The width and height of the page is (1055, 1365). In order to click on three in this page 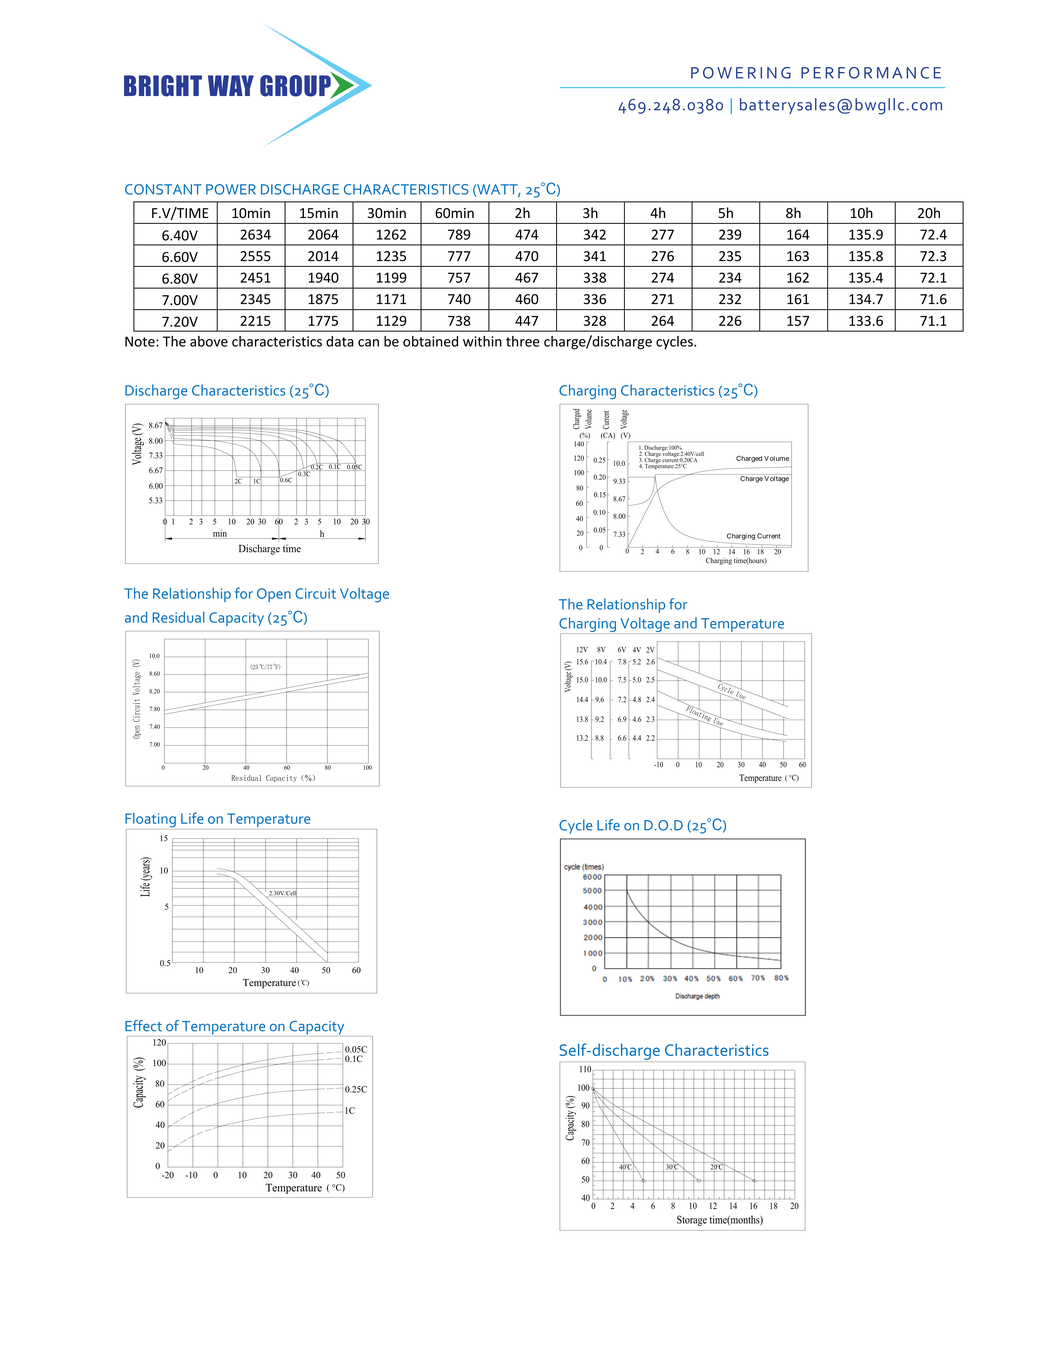, I will do `click(523, 341)`.
